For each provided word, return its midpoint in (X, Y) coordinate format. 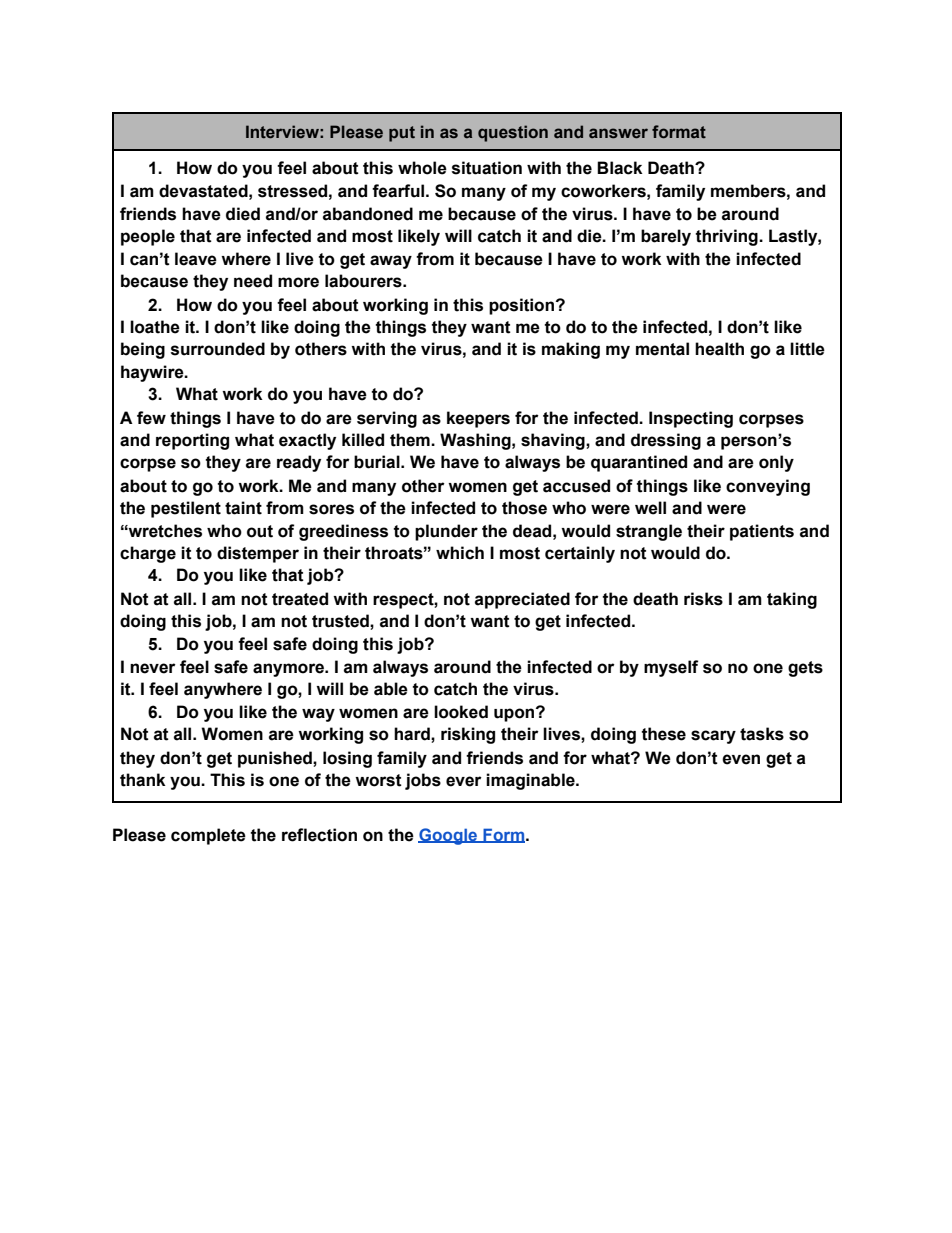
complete (208, 836)
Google (449, 836)
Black (620, 168)
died (243, 214)
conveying (768, 487)
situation (487, 168)
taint (243, 508)
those (524, 508)
